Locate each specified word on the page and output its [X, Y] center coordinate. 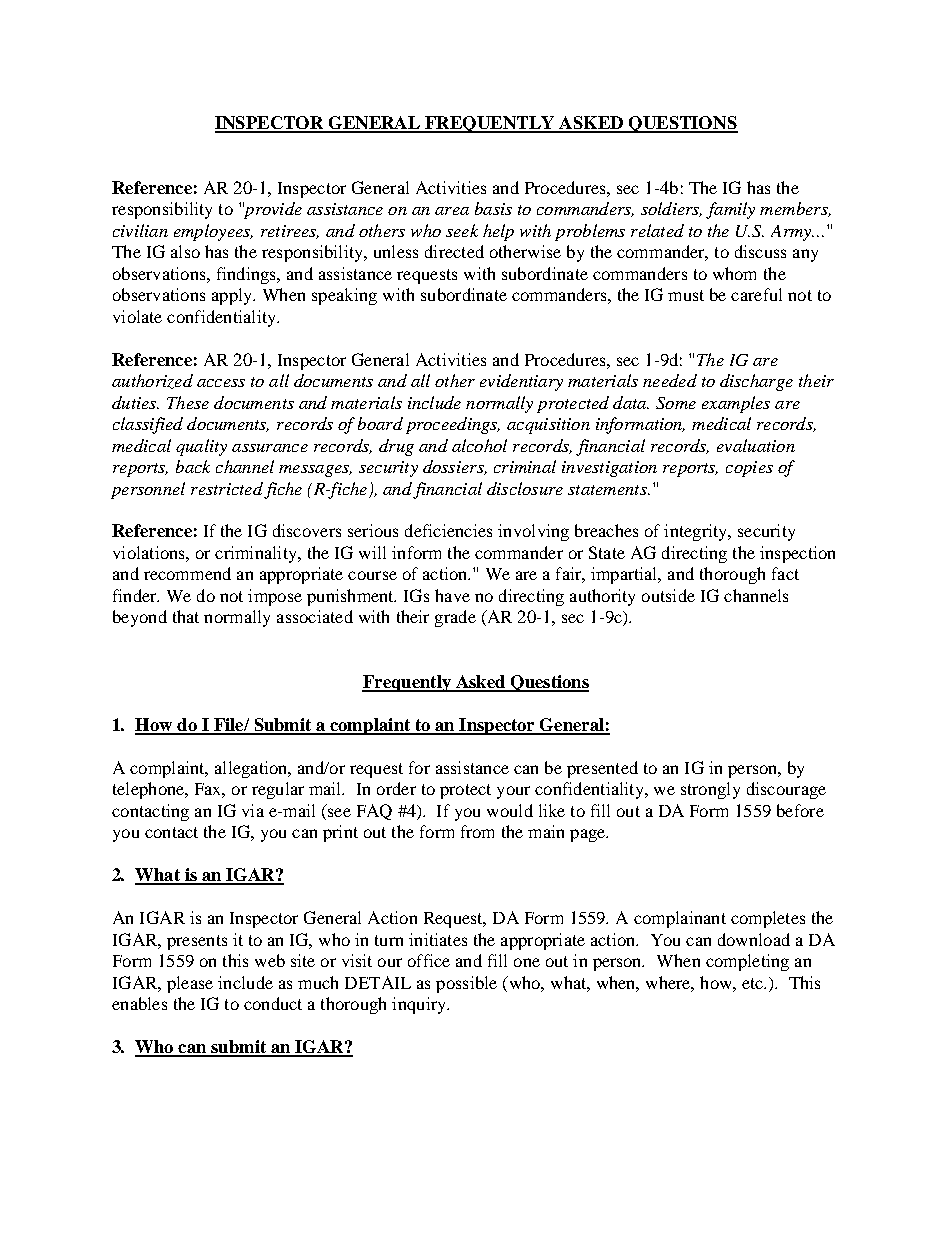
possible [466, 984]
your [513, 792]
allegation [252, 769]
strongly [710, 790]
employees [213, 232]
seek [462, 230]
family [730, 210]
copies [749, 469]
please [190, 984]
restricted [227, 488]
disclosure [525, 488]
